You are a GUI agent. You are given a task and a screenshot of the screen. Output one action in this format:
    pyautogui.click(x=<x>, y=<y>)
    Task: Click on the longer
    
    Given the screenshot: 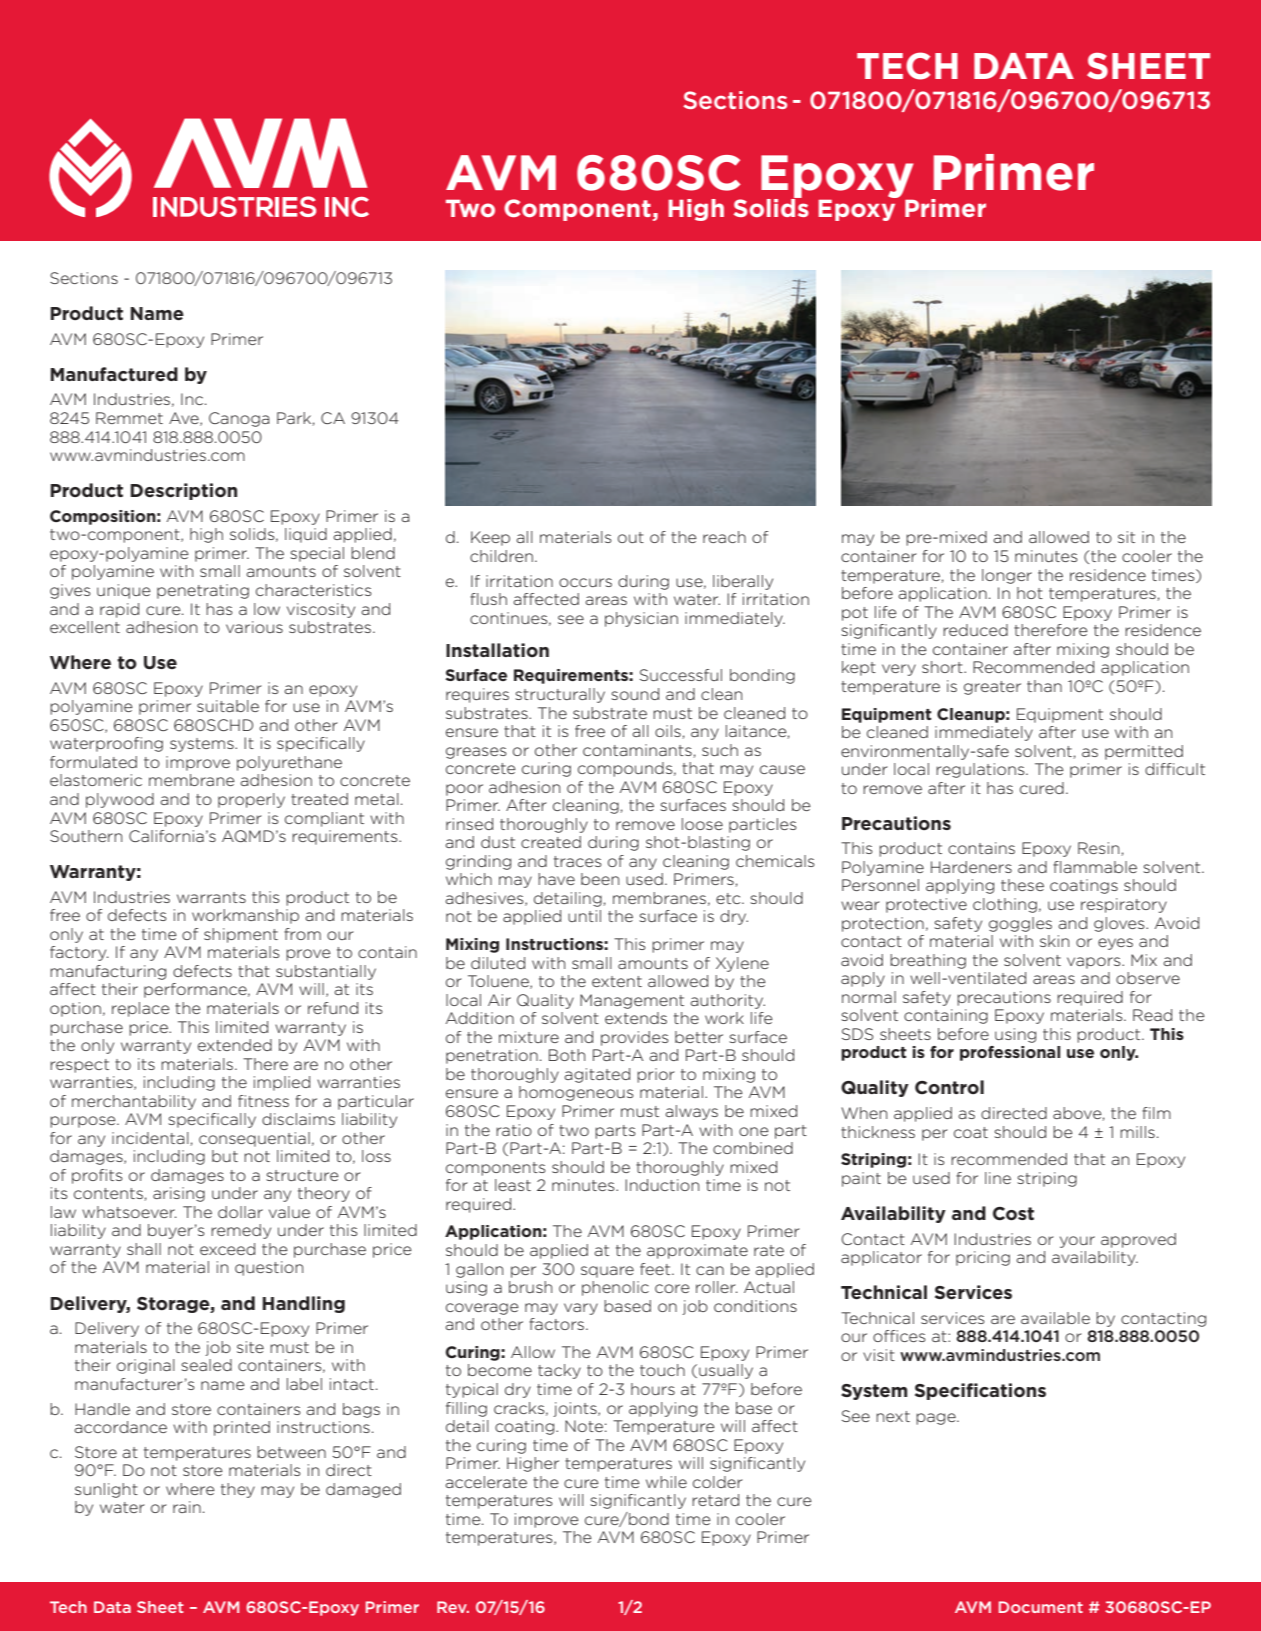 What is the action you would take?
    pyautogui.click(x=1007, y=576)
